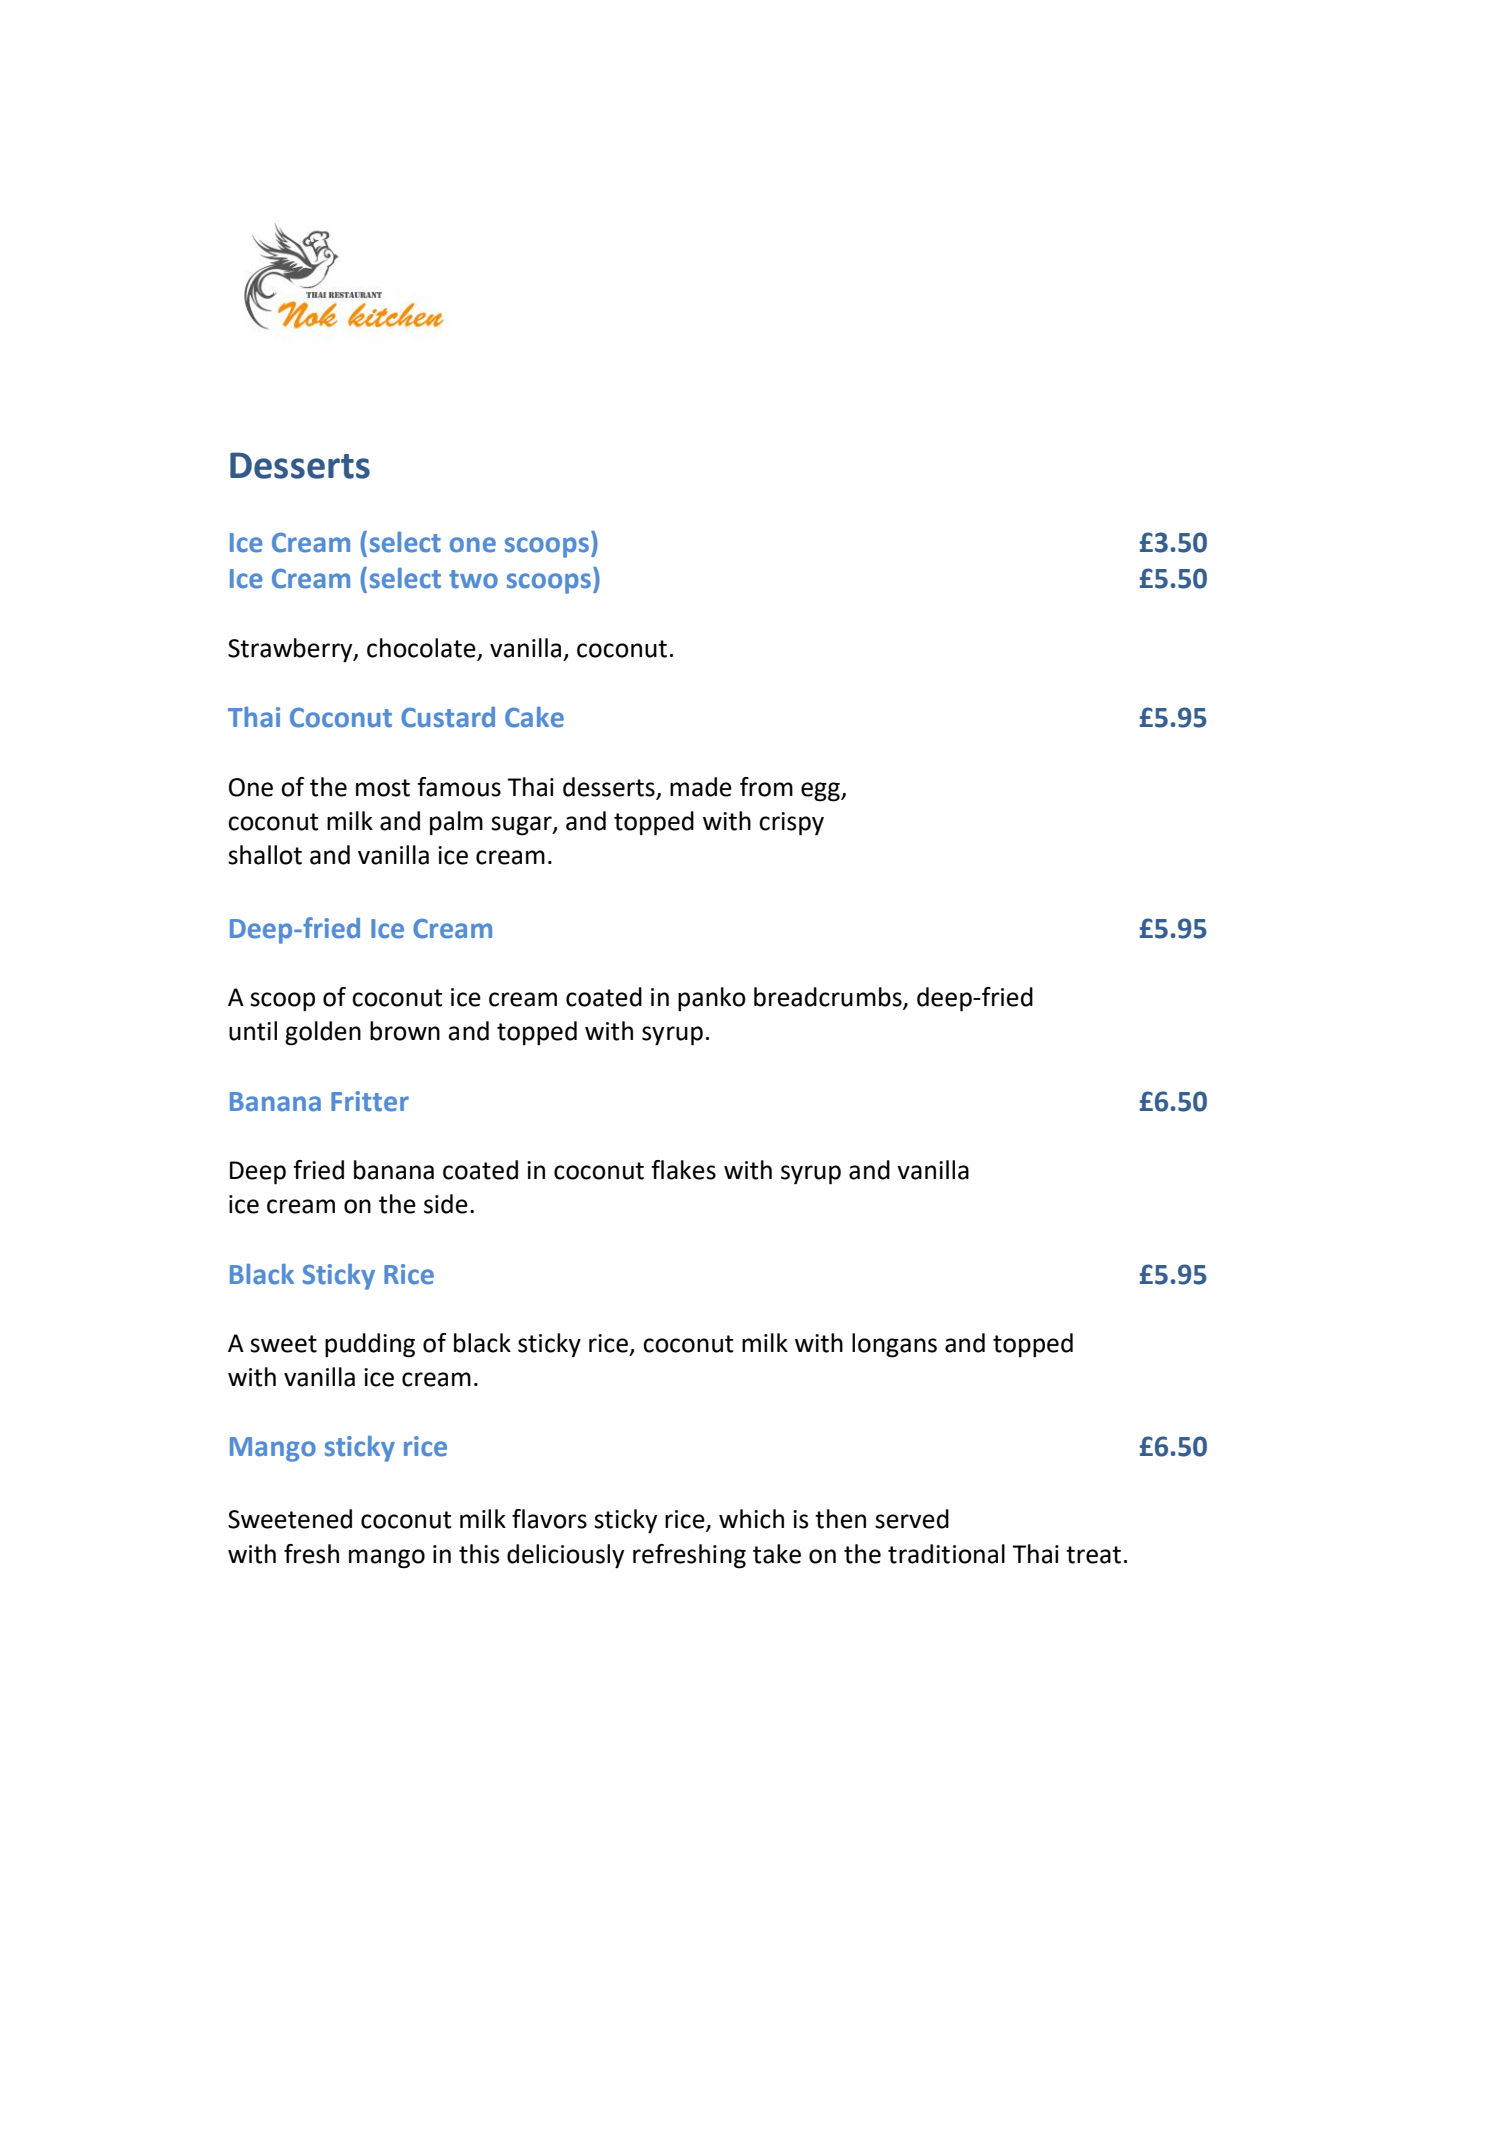 The image size is (1505, 2130). I want to click on Strawberry, so click(291, 650).
